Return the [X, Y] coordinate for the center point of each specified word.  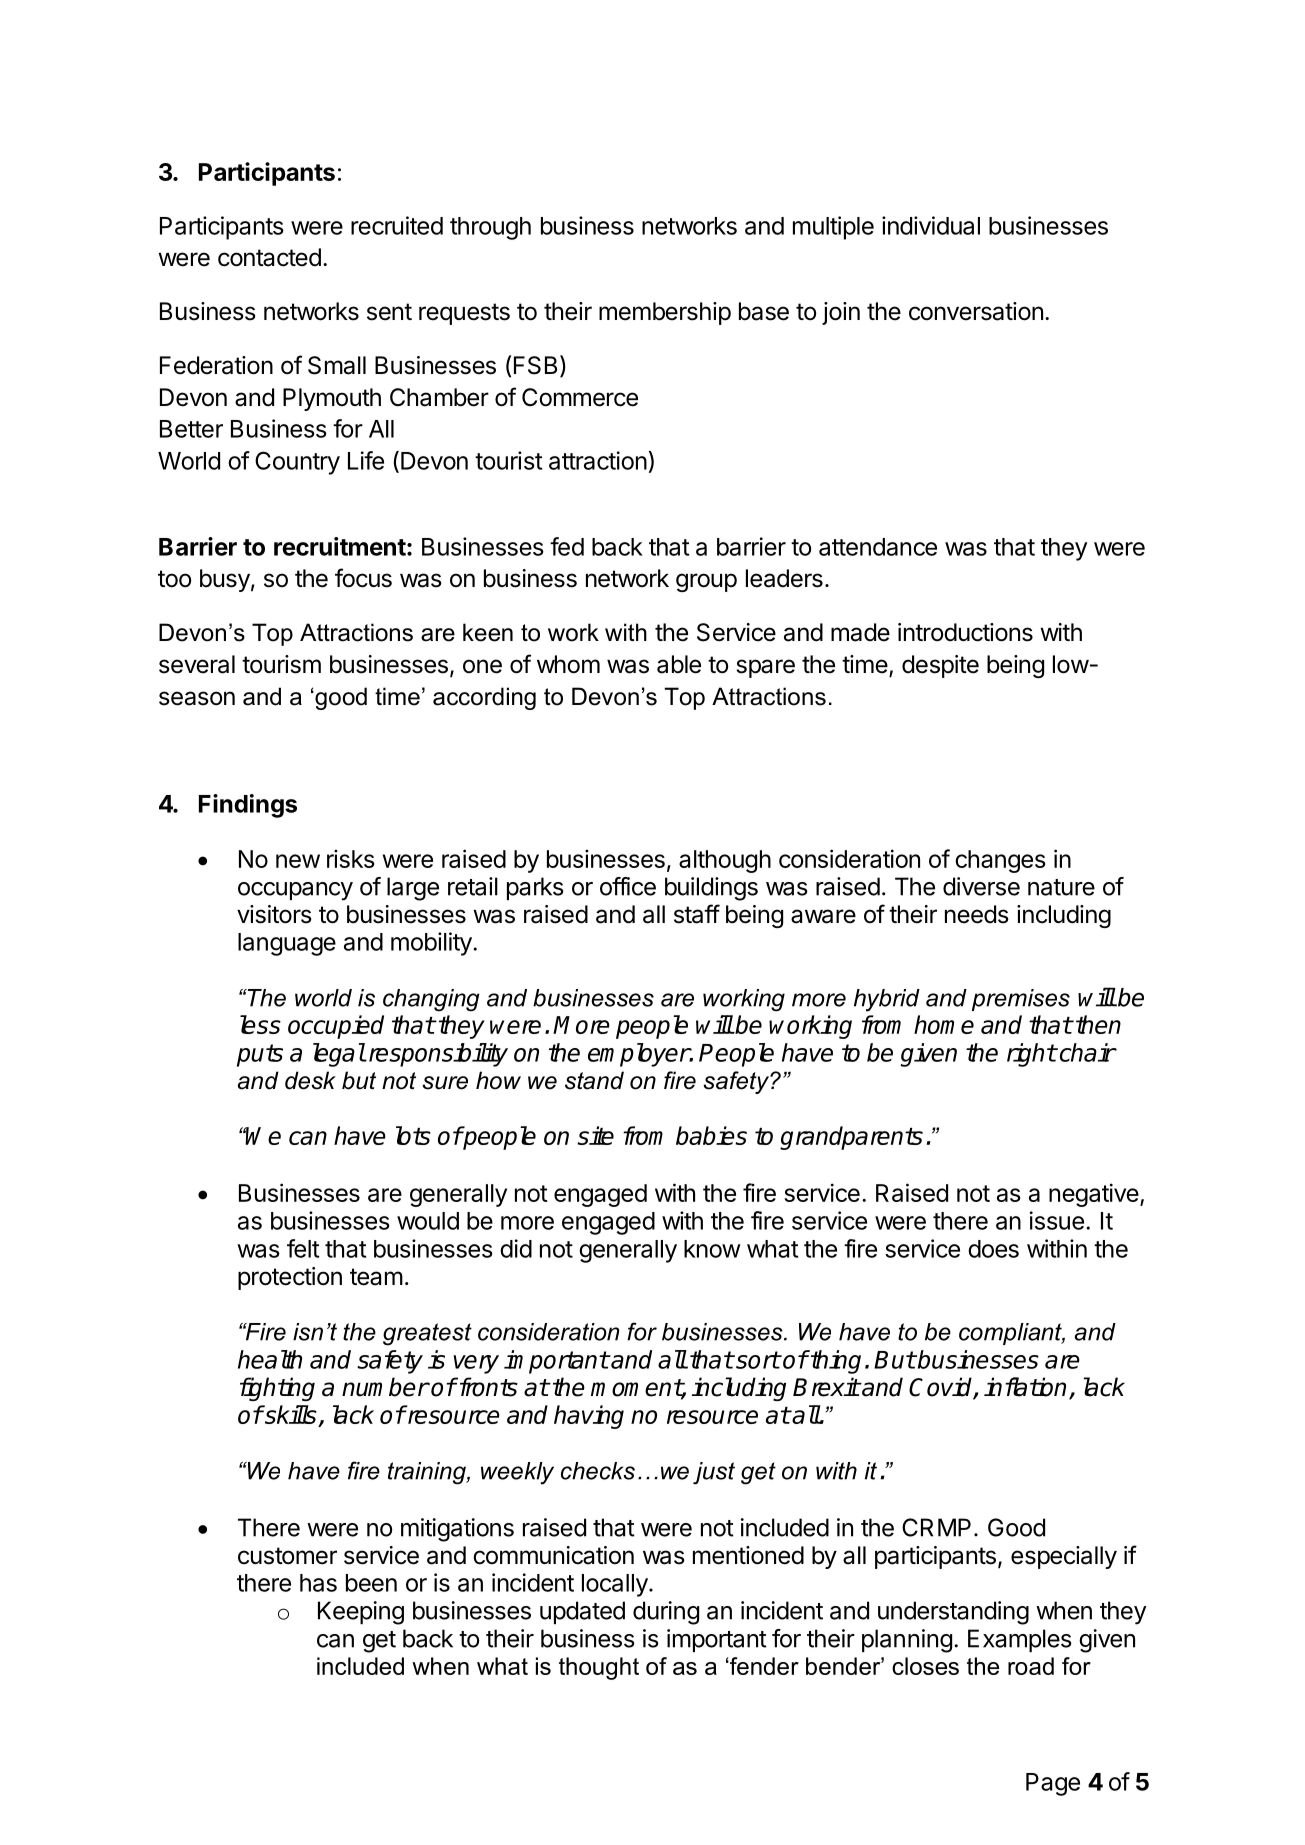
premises [1021, 1000]
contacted [269, 257]
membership [665, 313]
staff [697, 914]
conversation [976, 311]
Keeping [361, 1613]
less [260, 1024]
